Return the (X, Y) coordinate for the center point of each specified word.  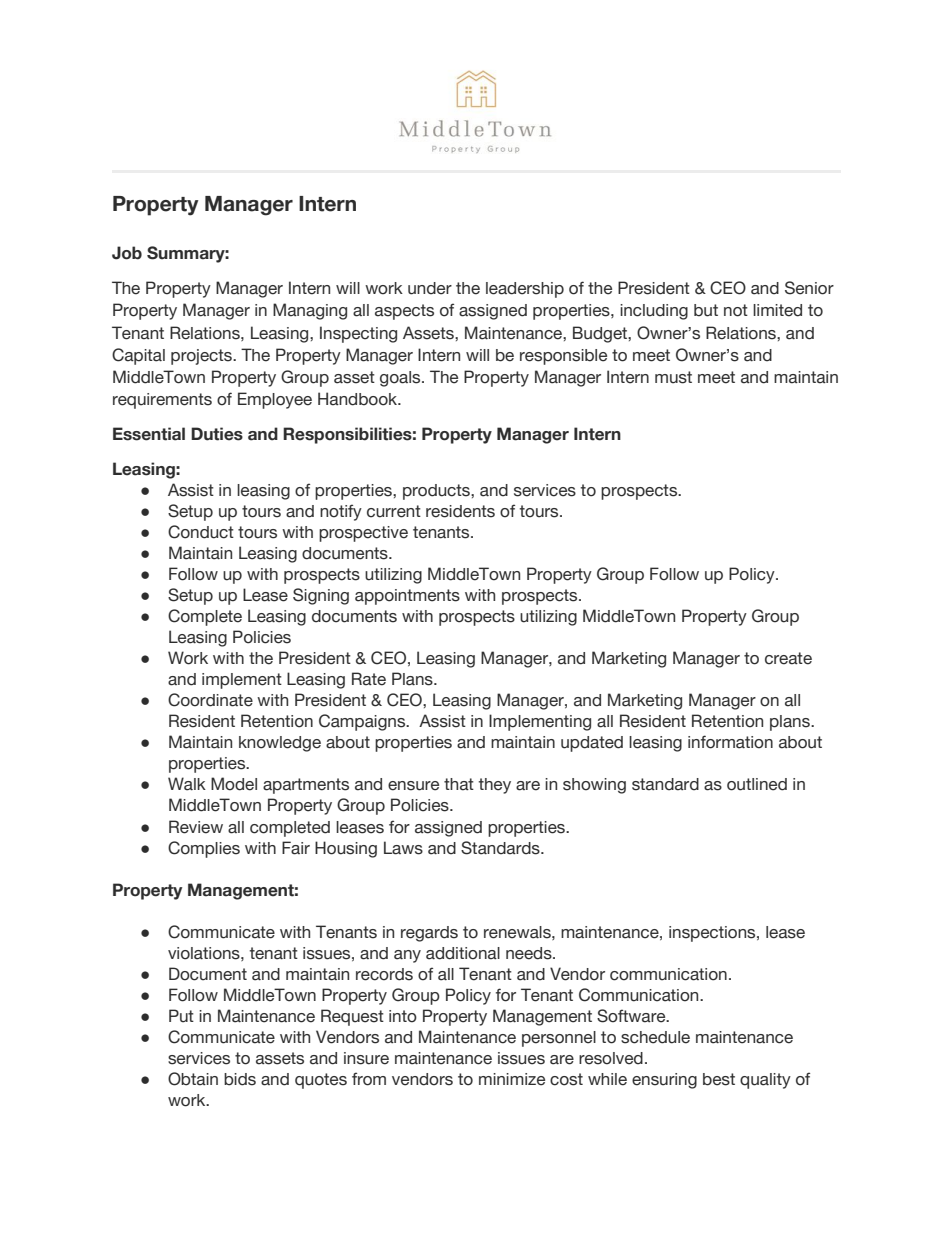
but (706, 310)
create (788, 658)
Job (127, 253)
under (430, 288)
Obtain (193, 1079)
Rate (369, 679)
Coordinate (210, 700)
